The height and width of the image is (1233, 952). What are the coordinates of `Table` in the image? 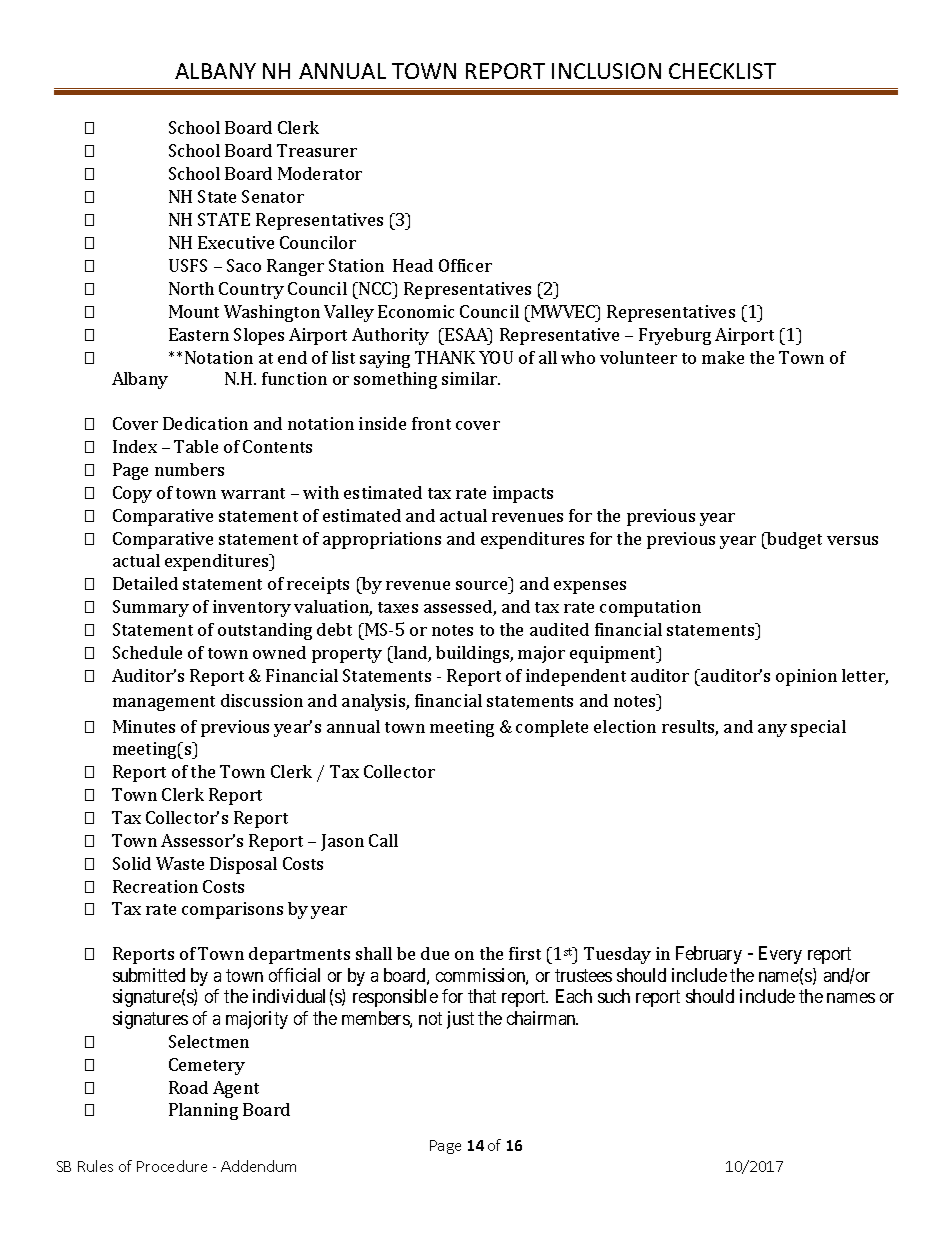 It's located at (196, 446).
